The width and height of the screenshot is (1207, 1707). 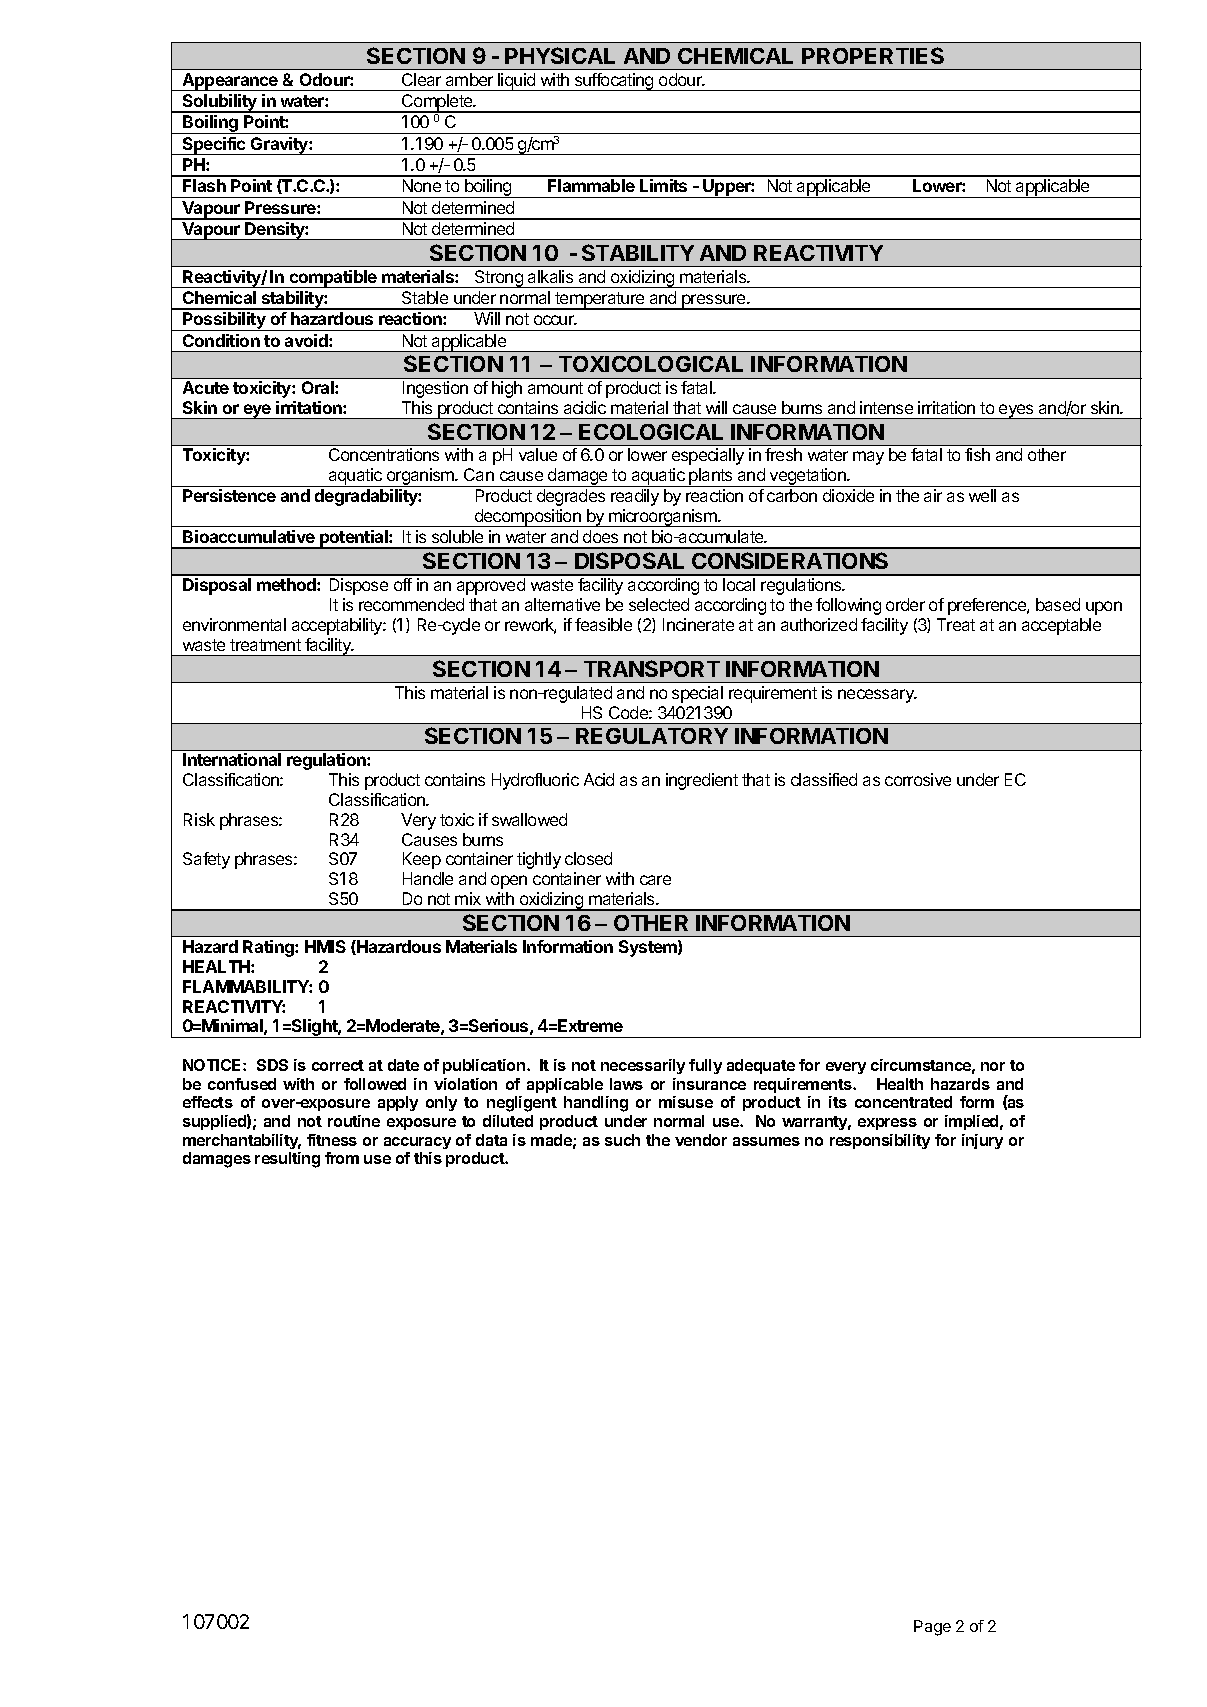 I want to click on Page, so click(x=932, y=1628).
